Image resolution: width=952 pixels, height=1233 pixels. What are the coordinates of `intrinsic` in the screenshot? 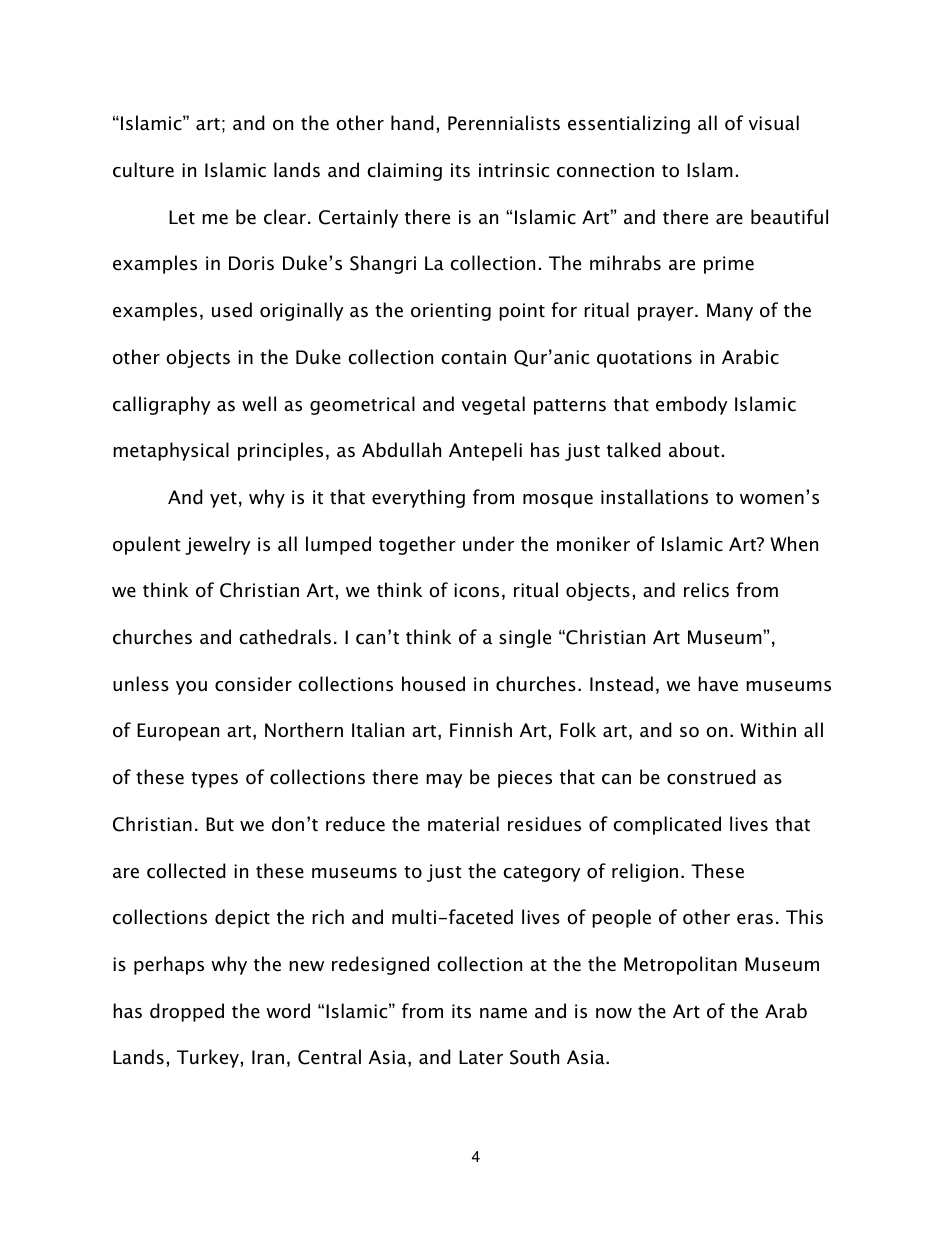 It's located at (514, 170).
